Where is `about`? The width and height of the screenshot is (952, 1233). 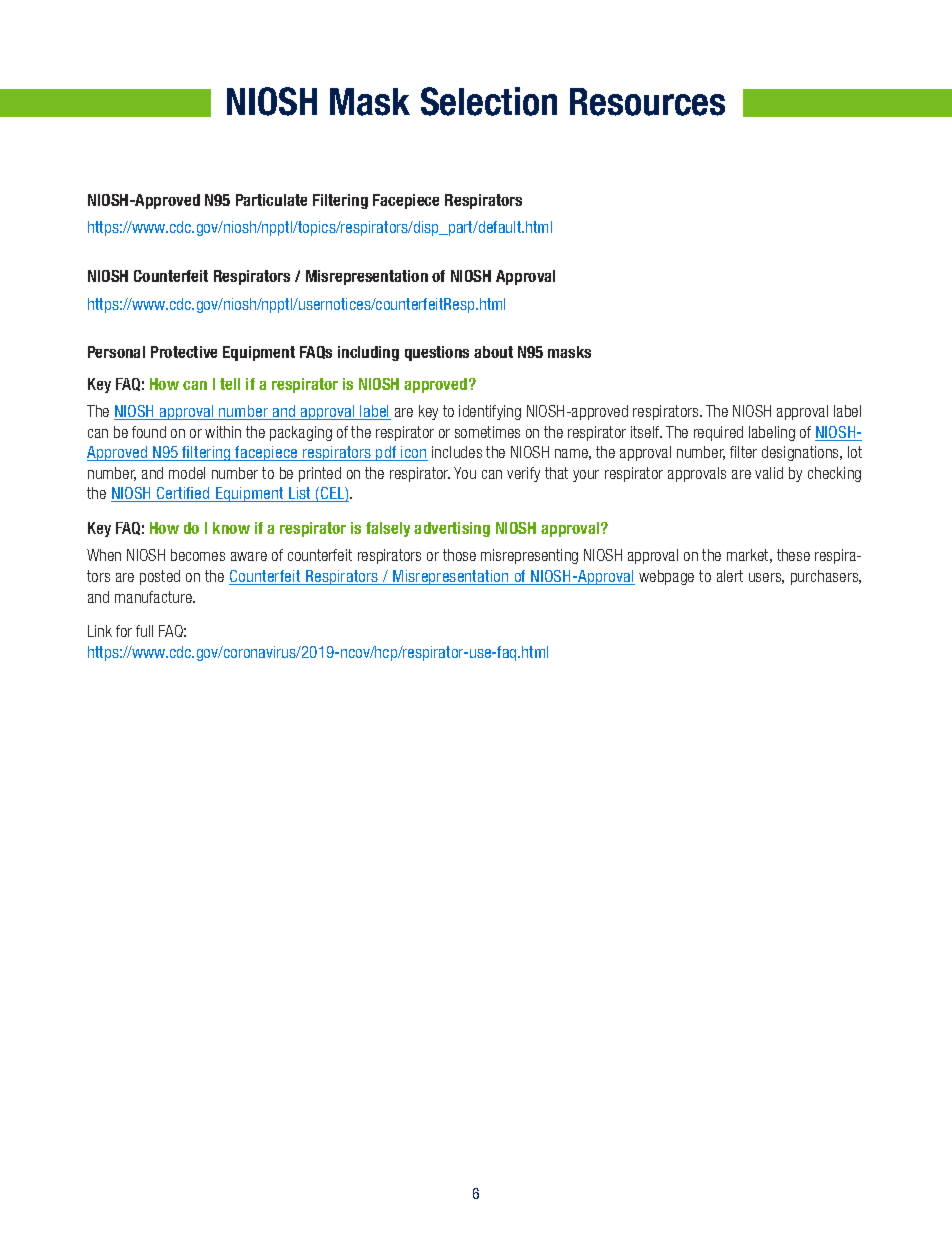
about is located at coordinates (493, 352).
